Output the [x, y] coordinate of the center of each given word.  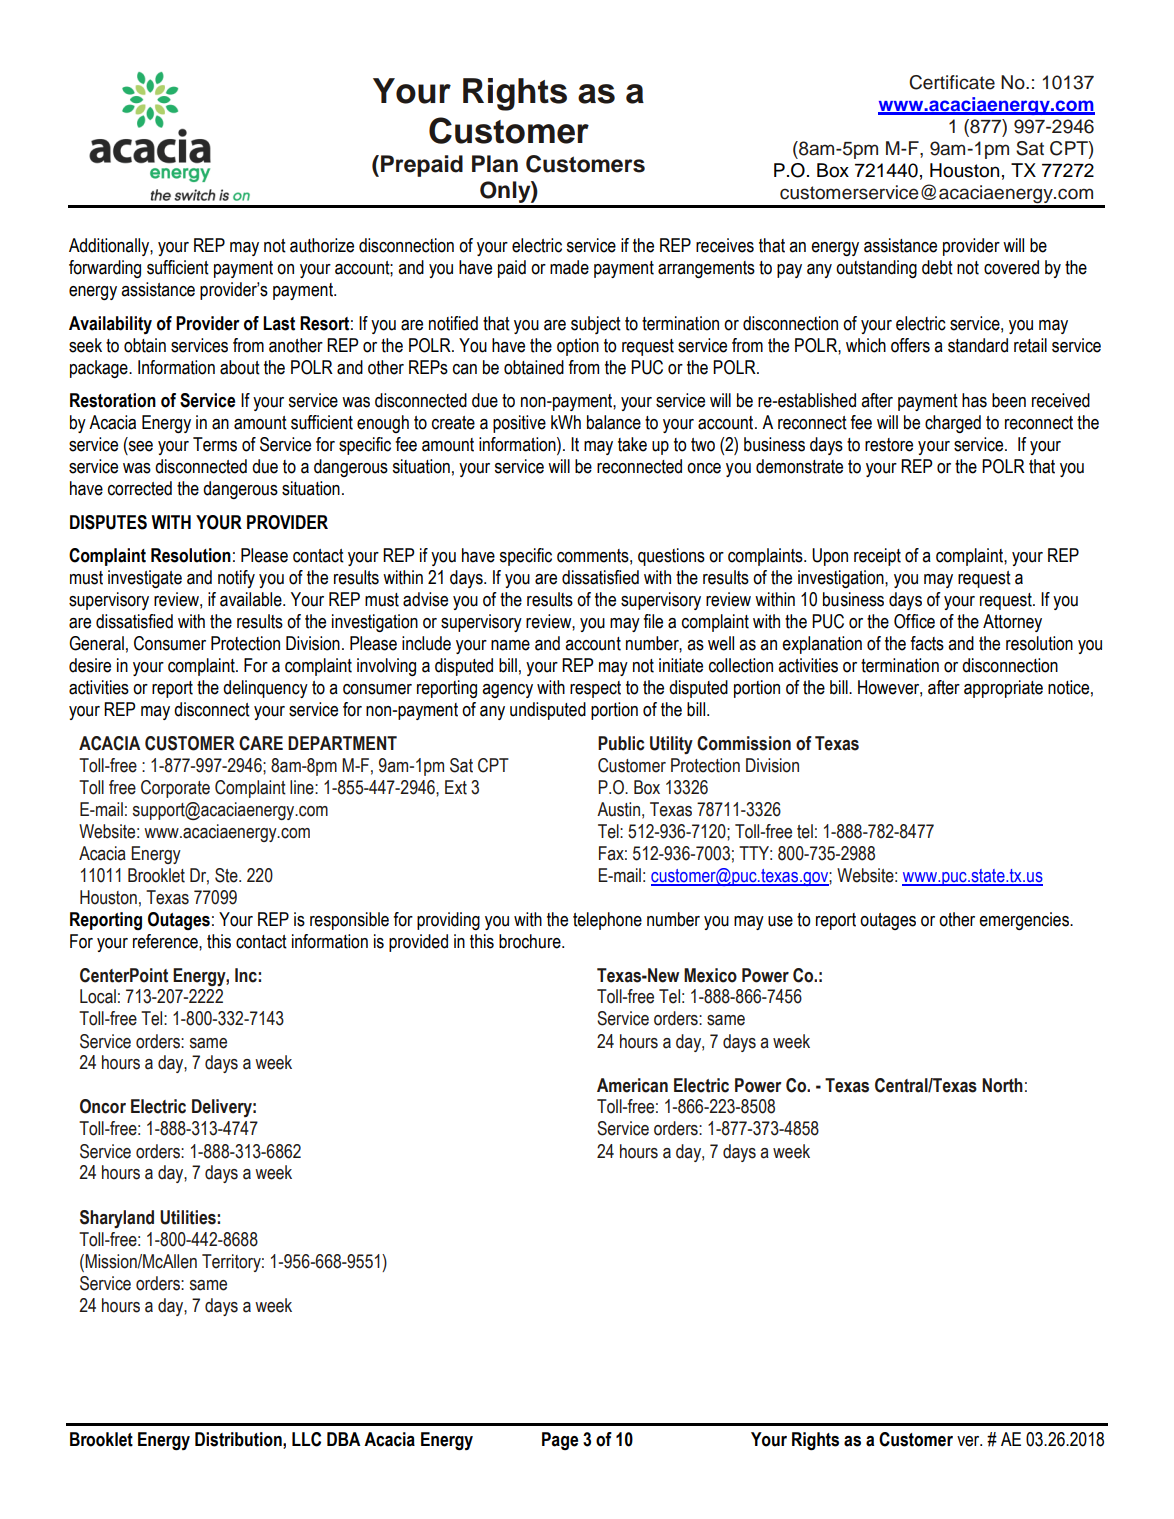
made [569, 267]
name [510, 645]
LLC [306, 1439]
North [1002, 1085]
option [578, 347]
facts [927, 643]
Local [98, 996]
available [252, 599]
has [974, 400]
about [240, 367]
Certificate [952, 82]
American [632, 1085]
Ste [227, 875]
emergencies [1025, 921]
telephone [607, 921]
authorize [322, 245]
